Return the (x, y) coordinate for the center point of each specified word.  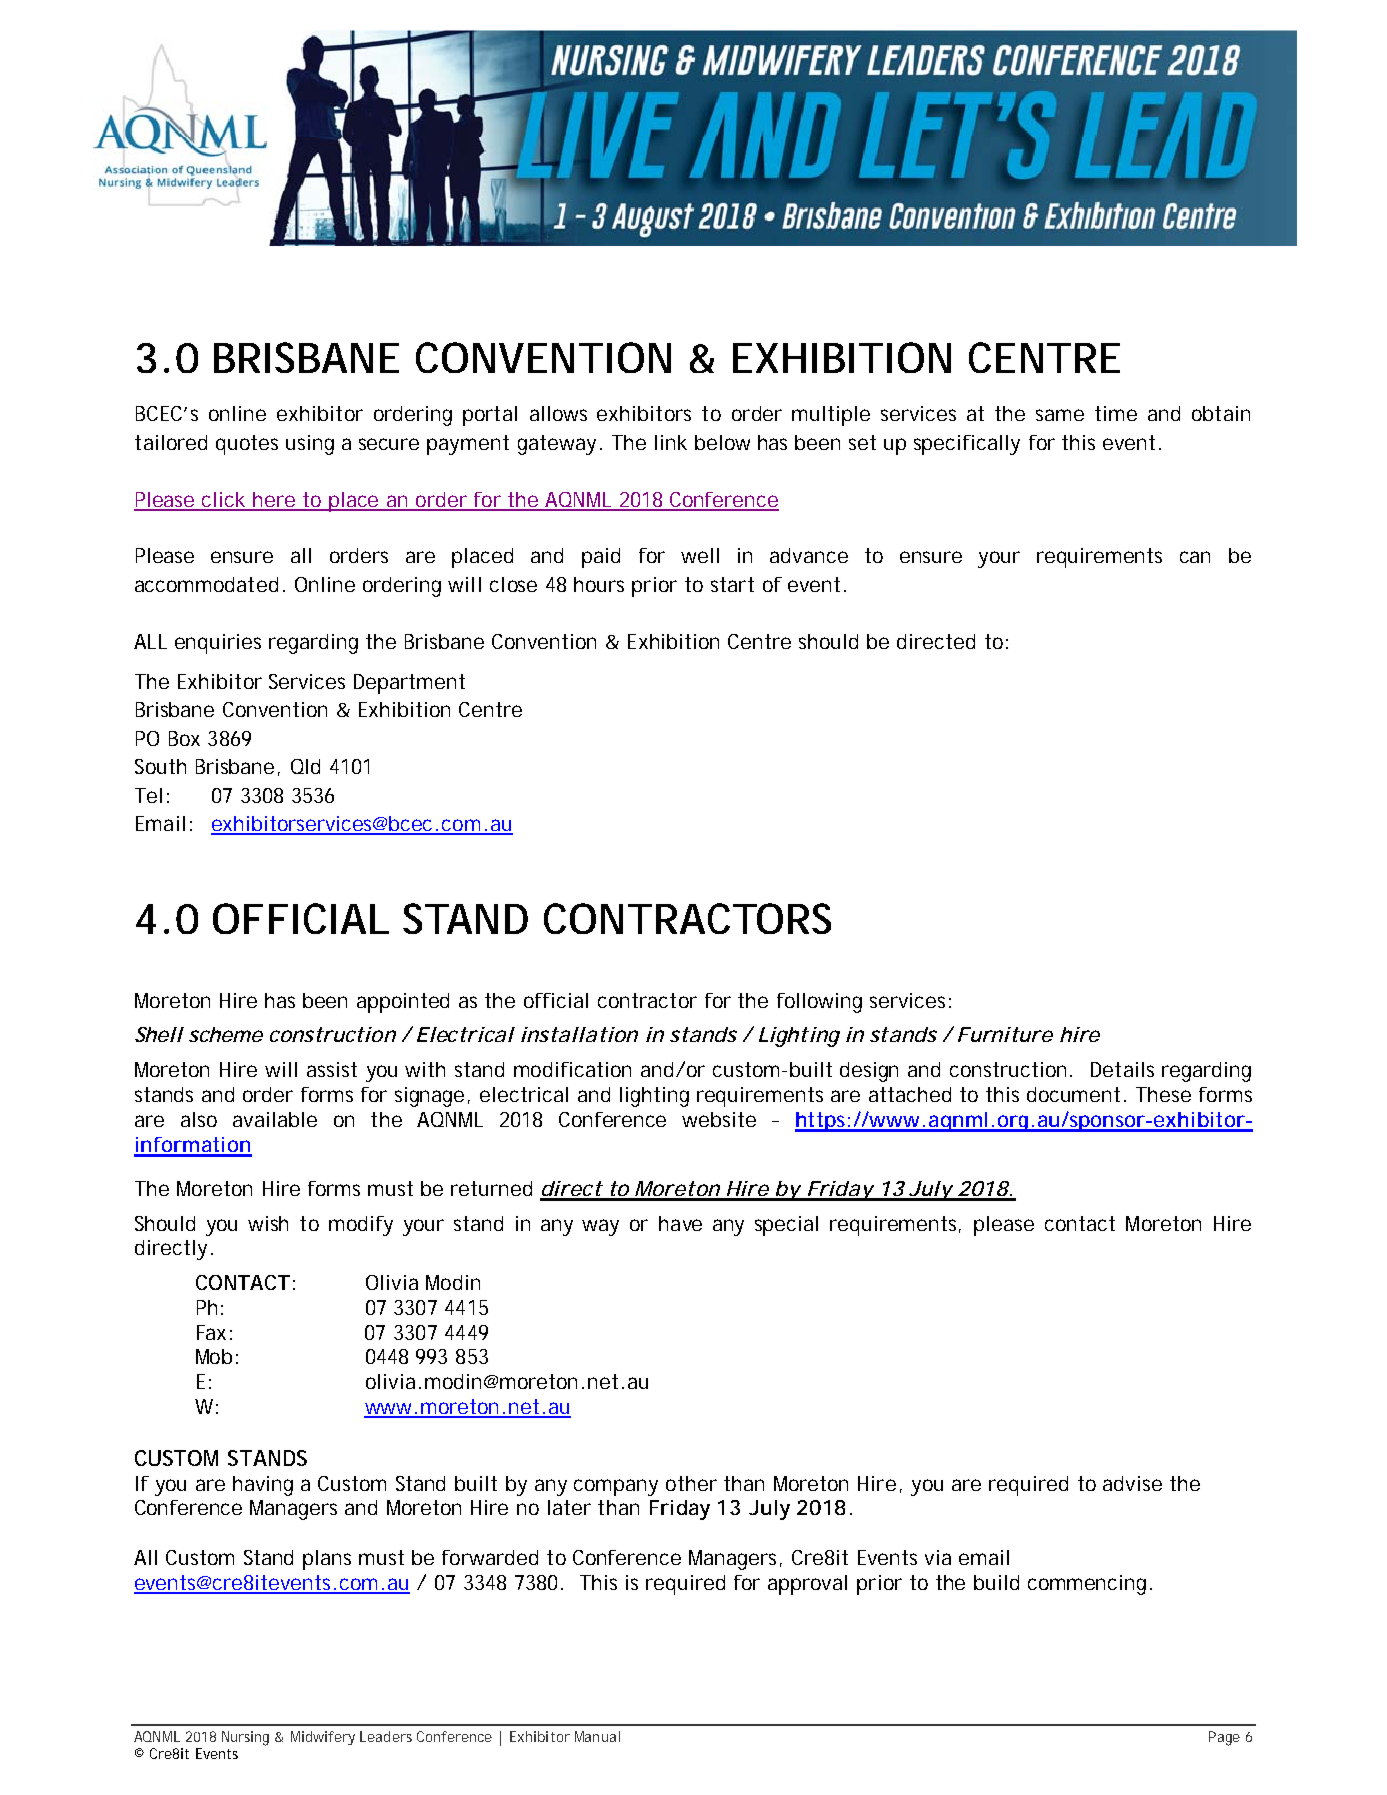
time (1116, 413)
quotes (247, 445)
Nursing (245, 1738)
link (671, 442)
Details (1122, 1069)
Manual (597, 1736)
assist (332, 1069)
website (719, 1119)
